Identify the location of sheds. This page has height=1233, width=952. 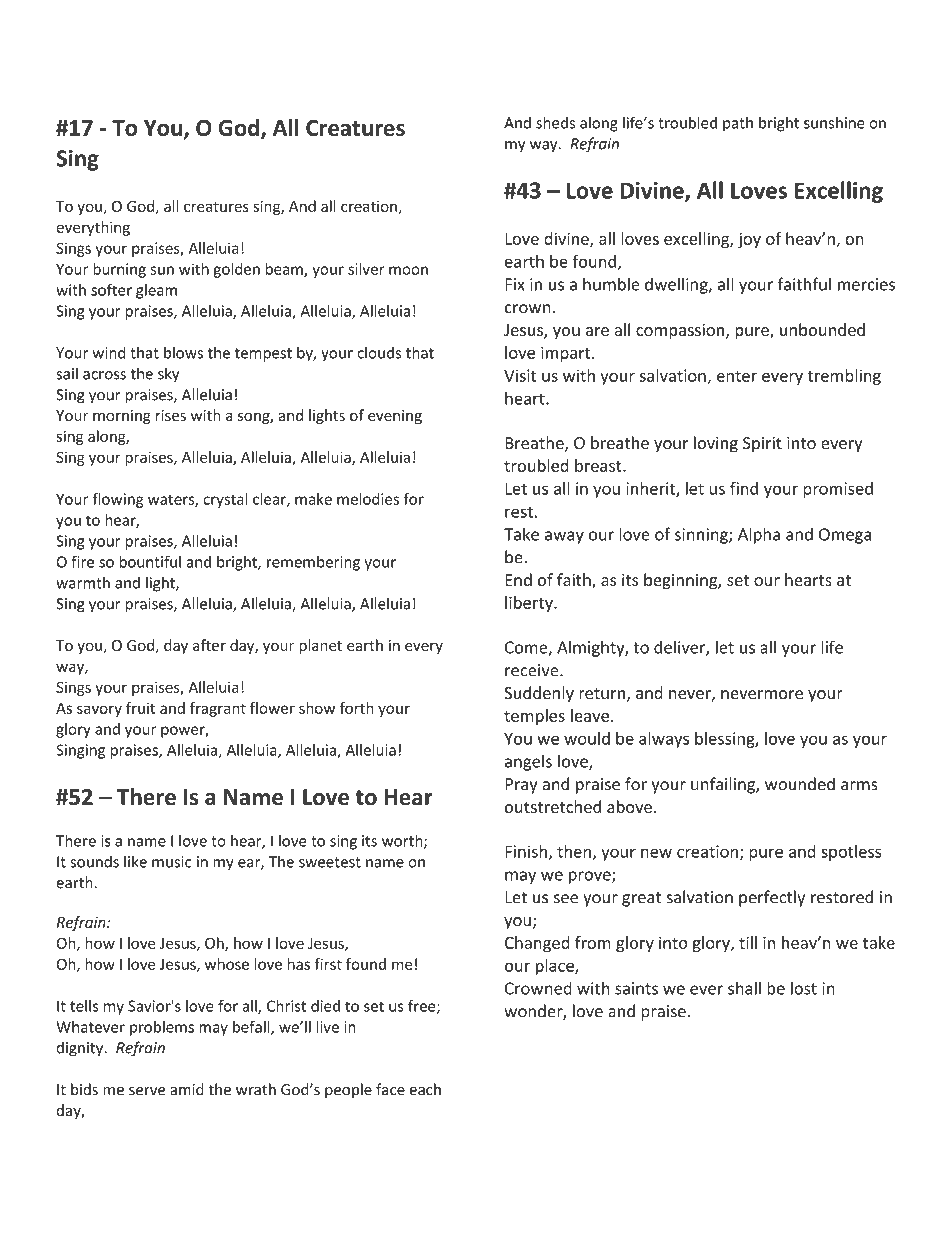
(555, 122).
